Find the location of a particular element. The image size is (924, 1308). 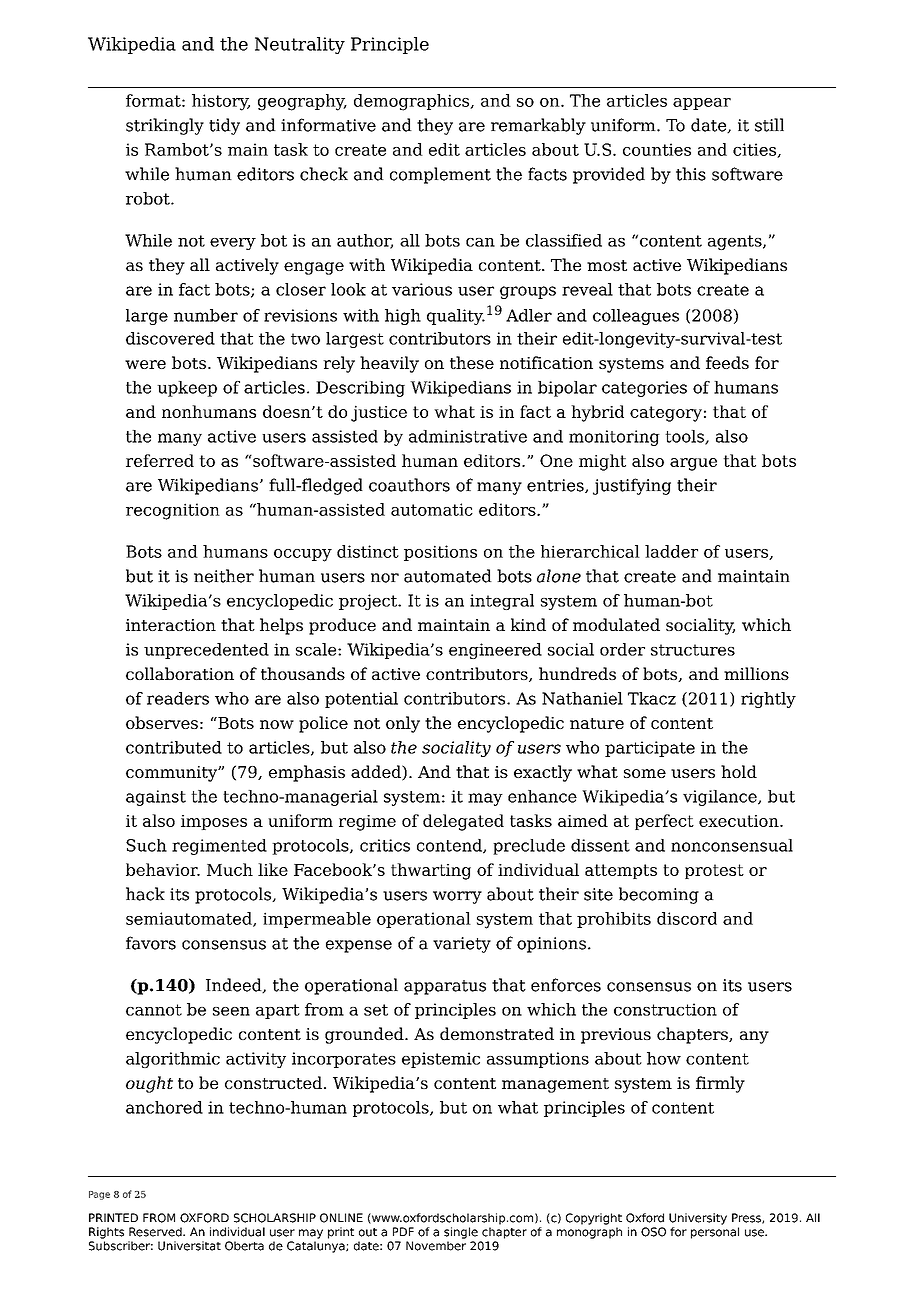

single is located at coordinates (461, 1233).
